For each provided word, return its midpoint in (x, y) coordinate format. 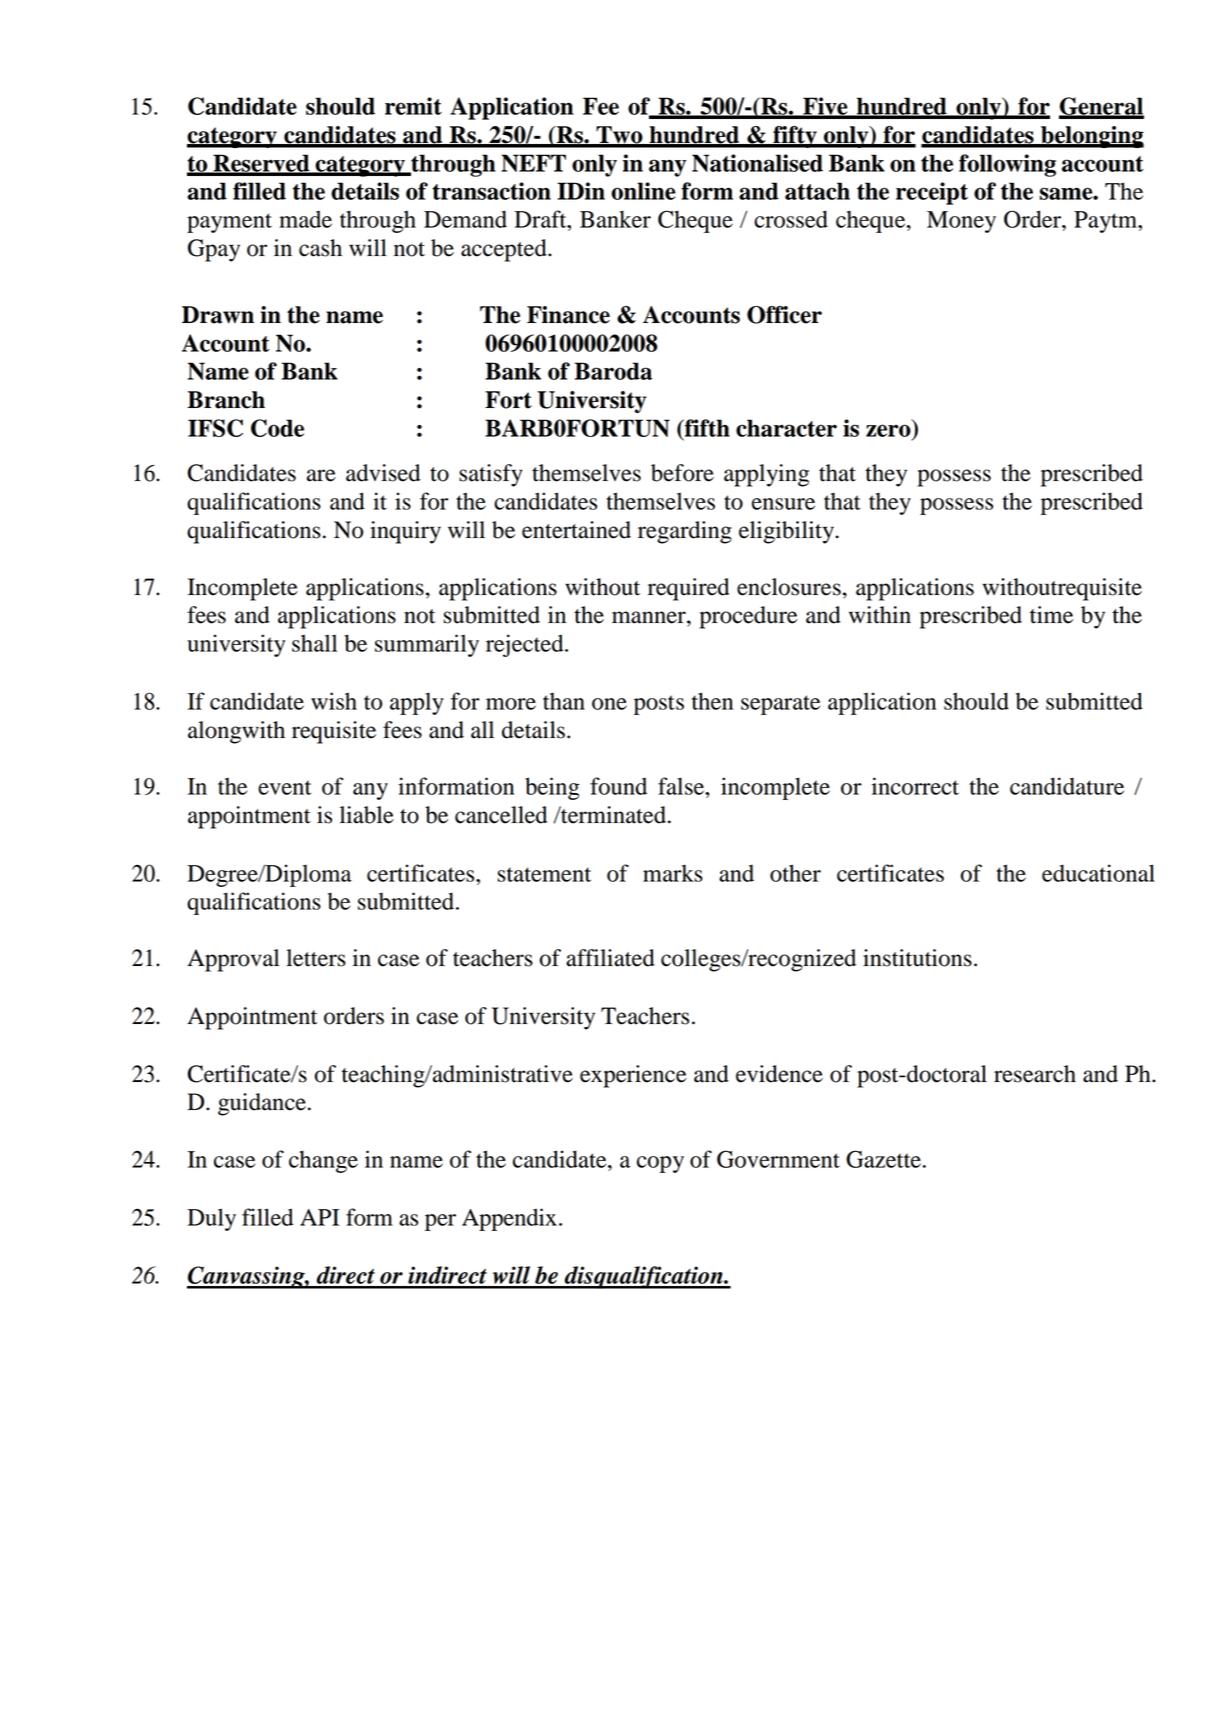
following (1007, 165)
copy (660, 1164)
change (323, 1161)
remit (413, 106)
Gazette (883, 1159)
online (643, 191)
